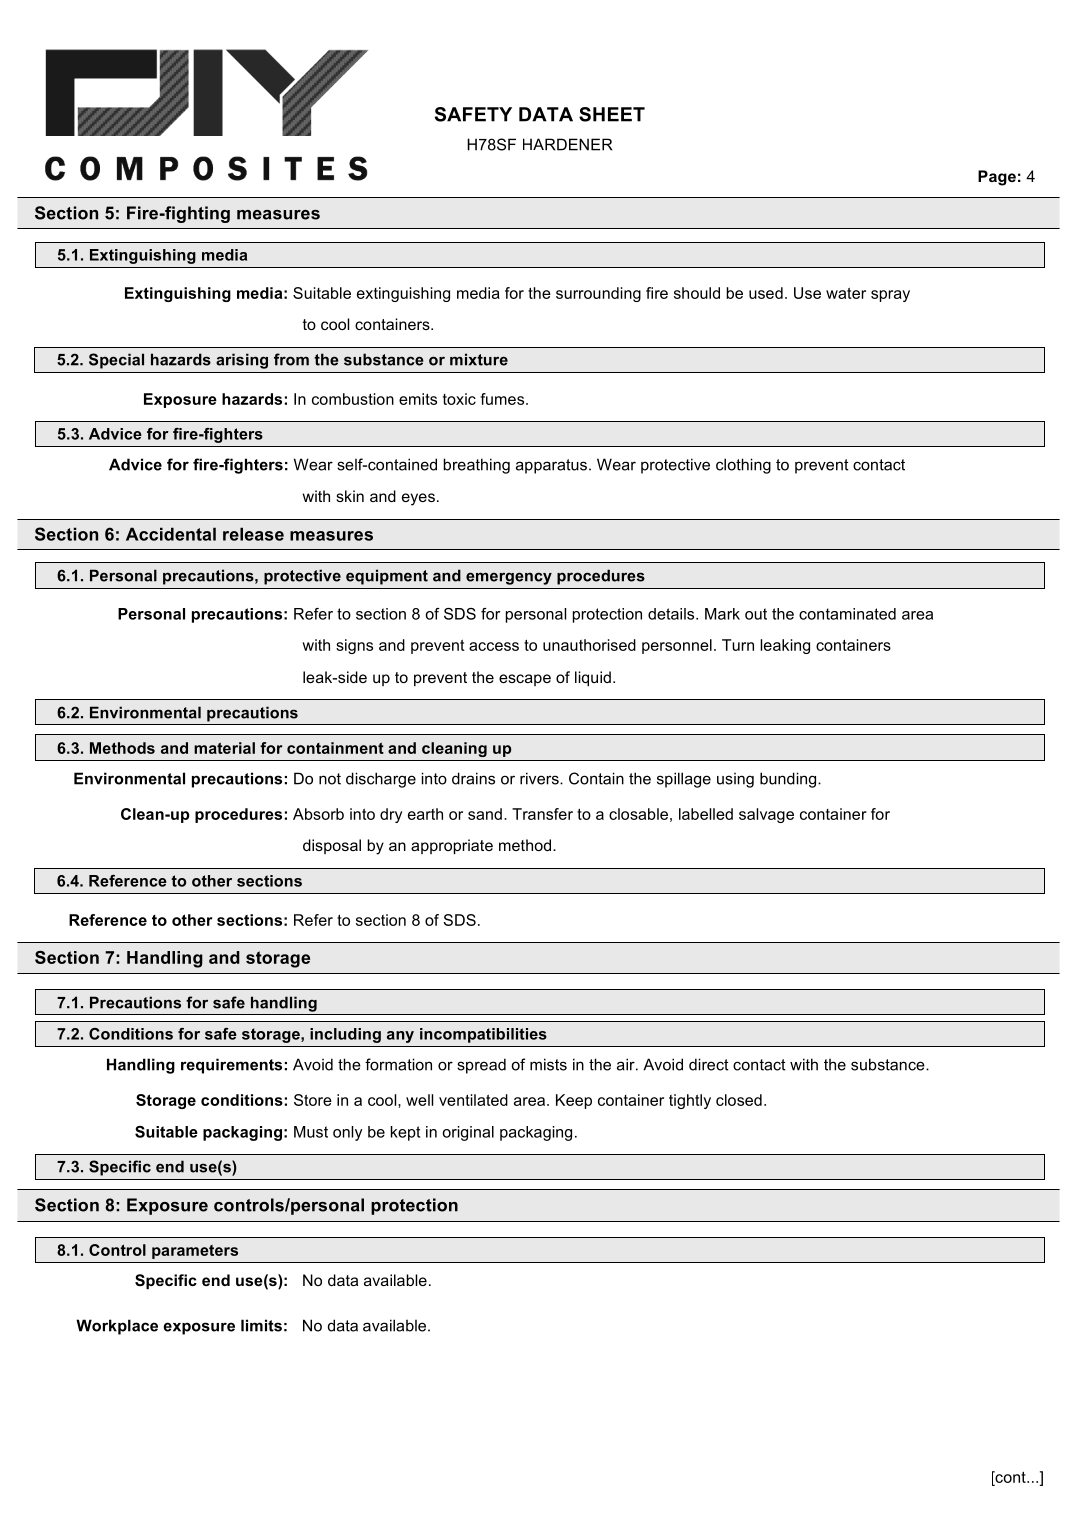 The height and width of the document is (1523, 1077). What do you see at coordinates (509, 578) in the document?
I see `emergency` at bounding box center [509, 578].
